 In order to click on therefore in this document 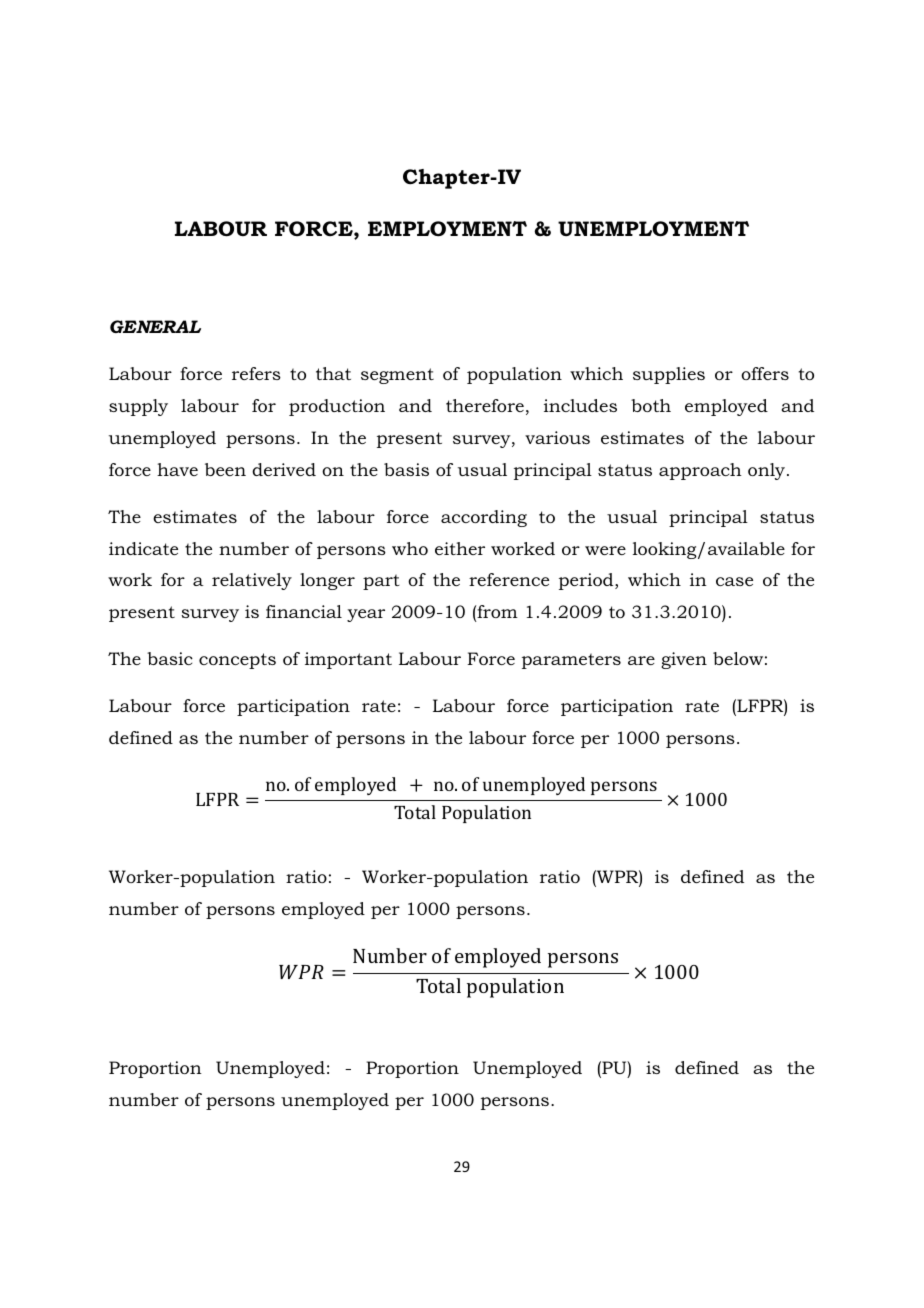, I will do `click(485, 405)`.
